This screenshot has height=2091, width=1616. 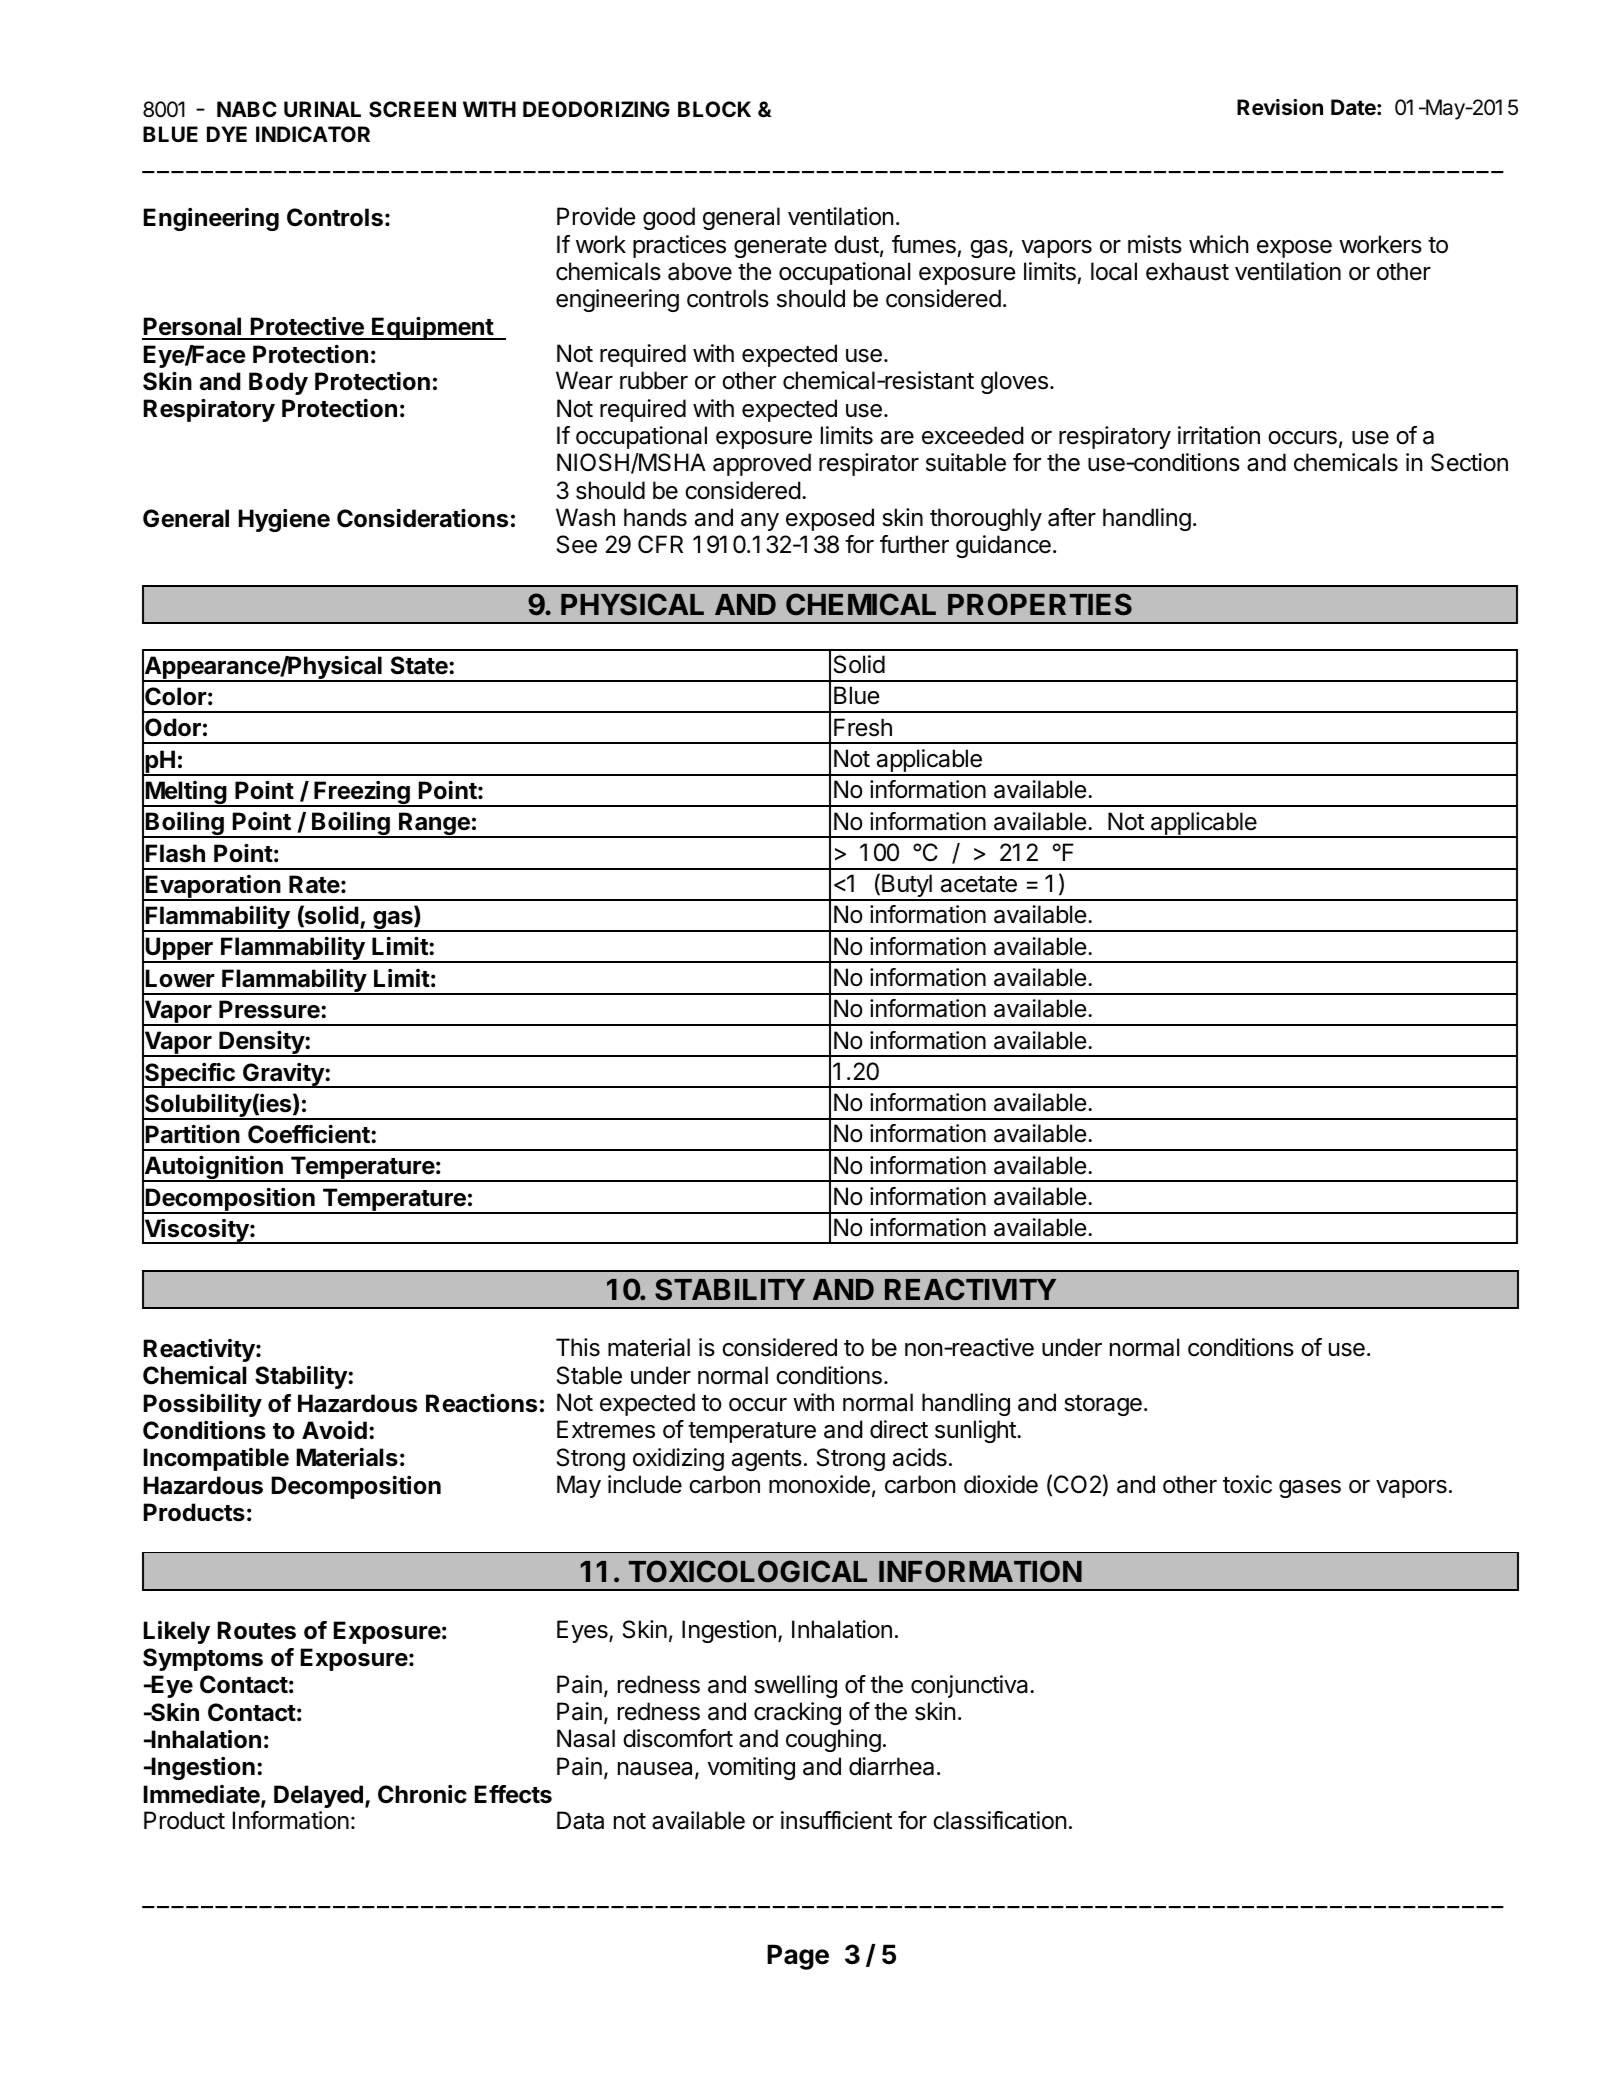 I want to click on classification, so click(x=999, y=1820).
